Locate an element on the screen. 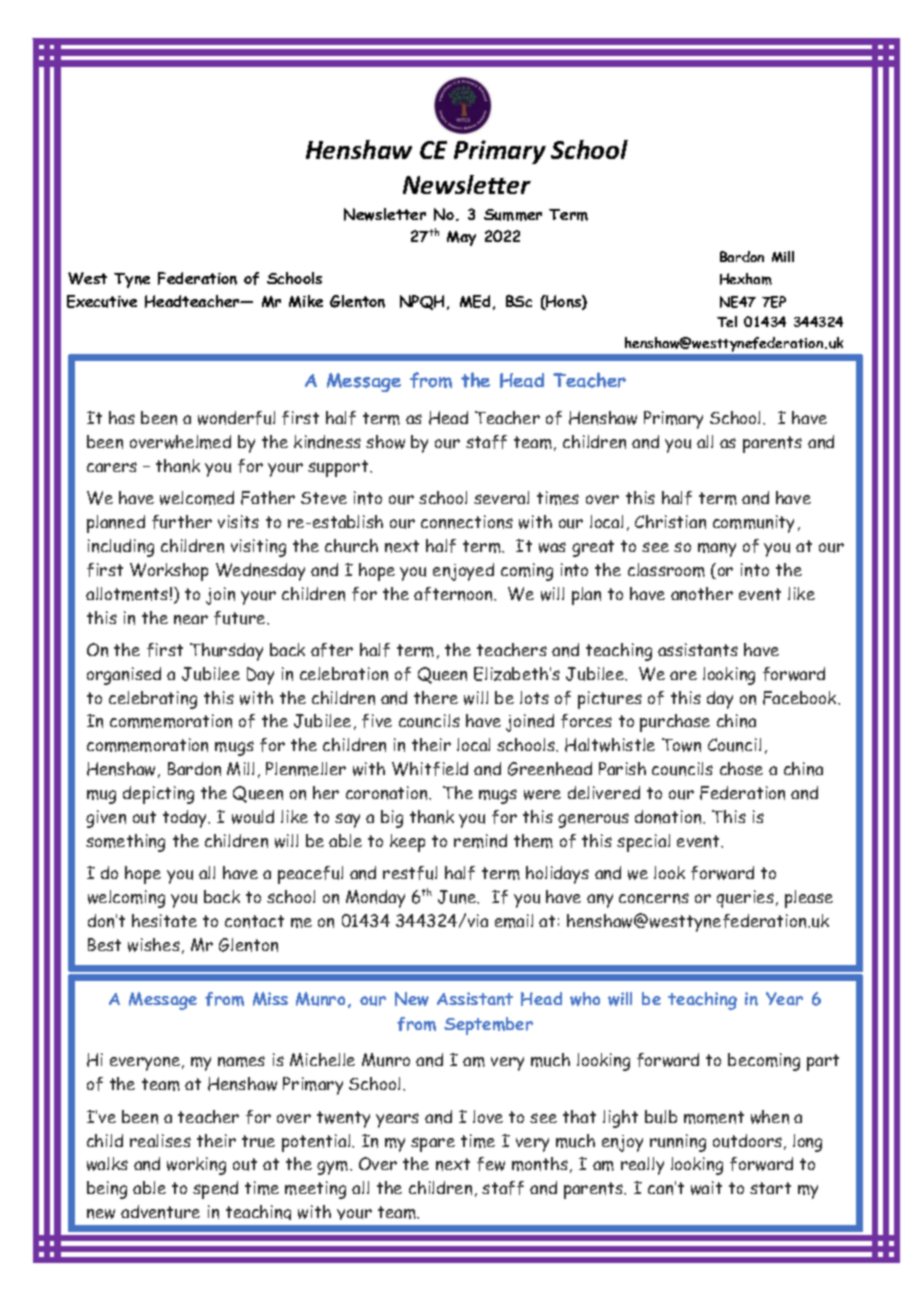  there is located at coordinates (436, 697).
